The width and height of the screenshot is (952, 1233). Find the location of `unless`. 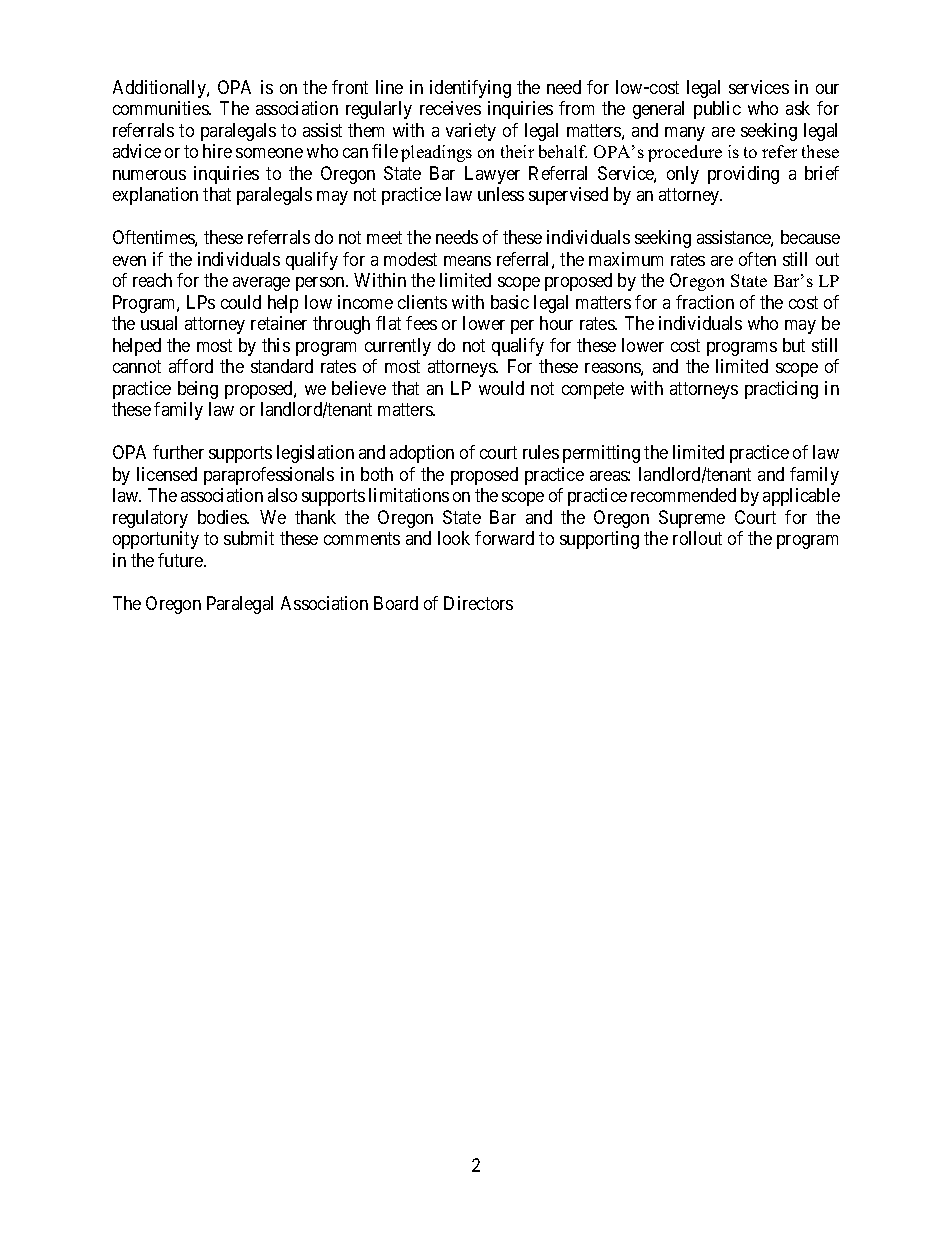

unless is located at coordinates (501, 194).
